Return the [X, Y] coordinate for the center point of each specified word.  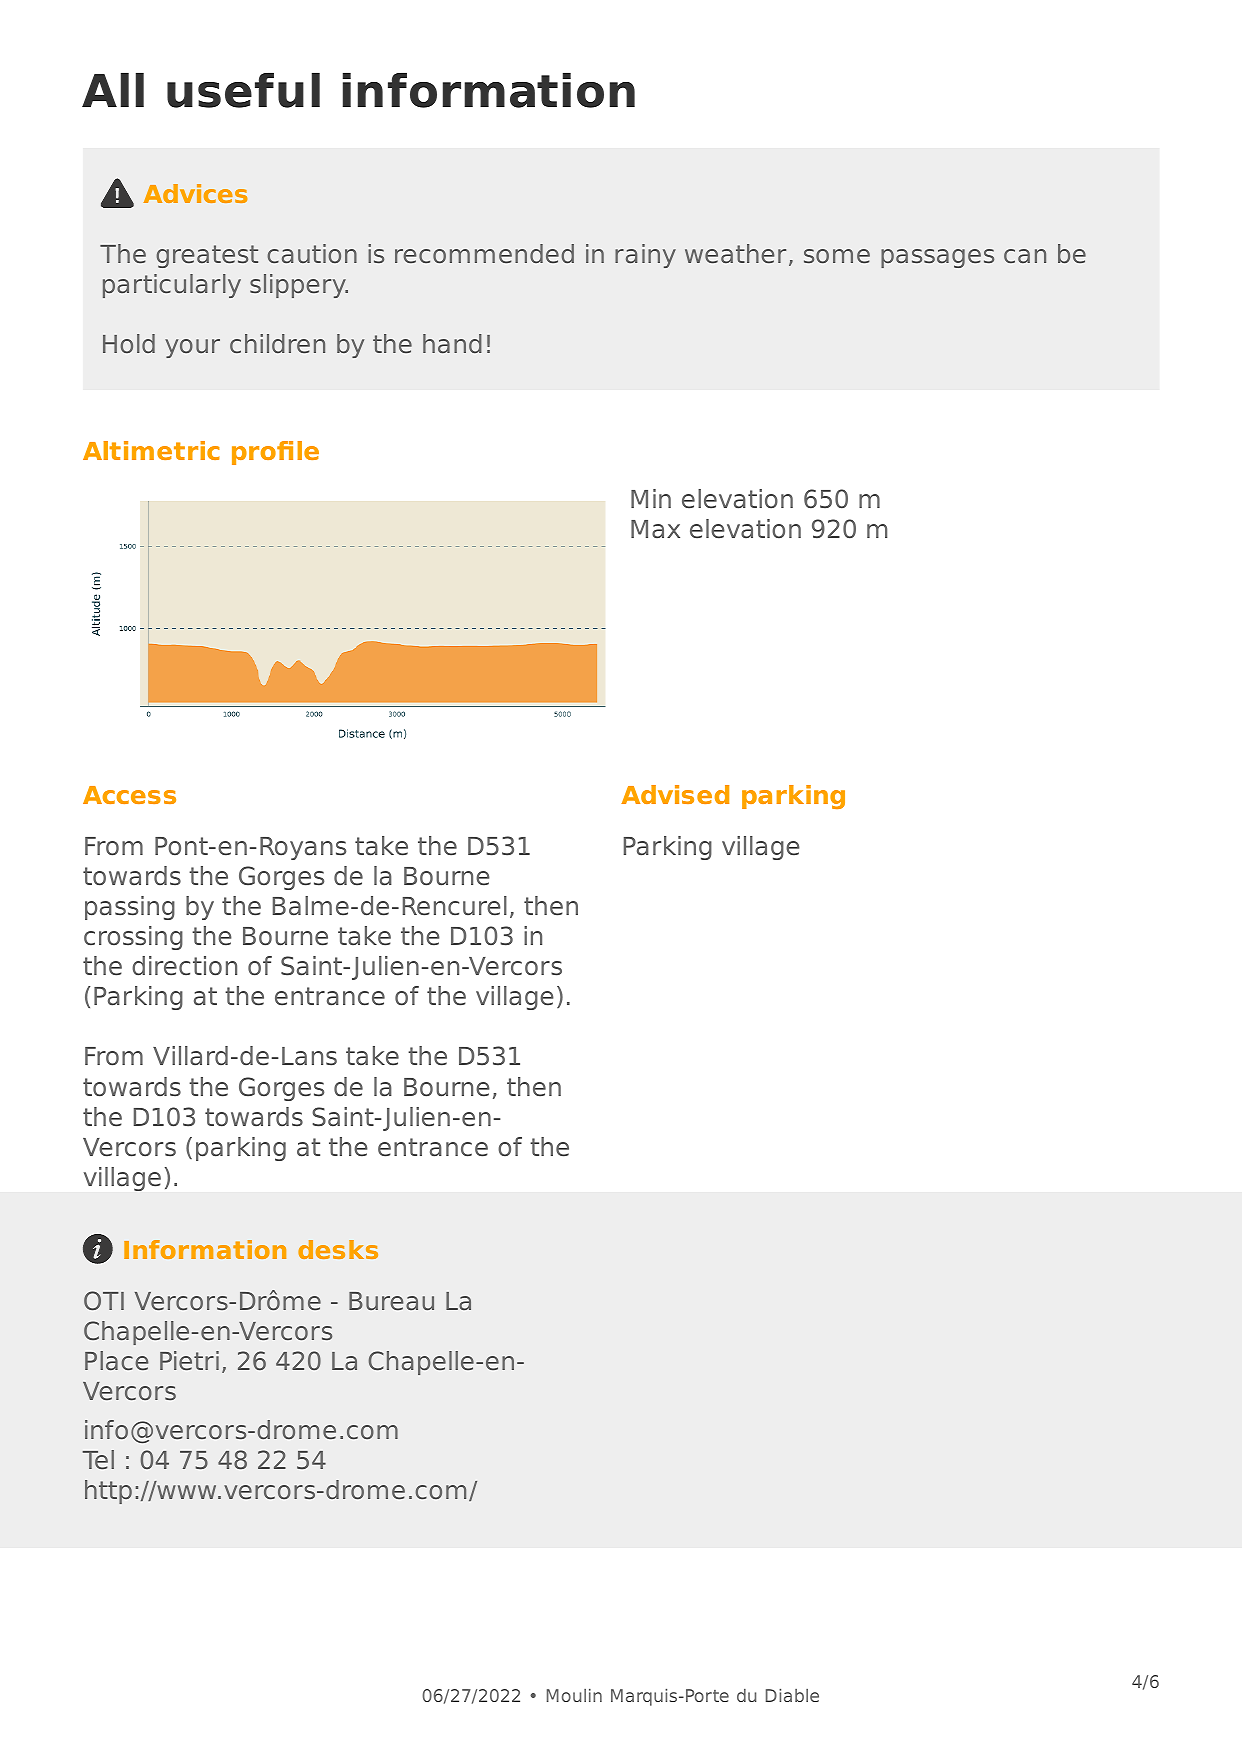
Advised [675, 794]
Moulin [574, 1695]
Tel [98, 1459]
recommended [484, 253]
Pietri [189, 1360]
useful [243, 90]
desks [338, 1249]
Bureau [391, 1301]
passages [937, 258]
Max [655, 529]
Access [129, 795]
